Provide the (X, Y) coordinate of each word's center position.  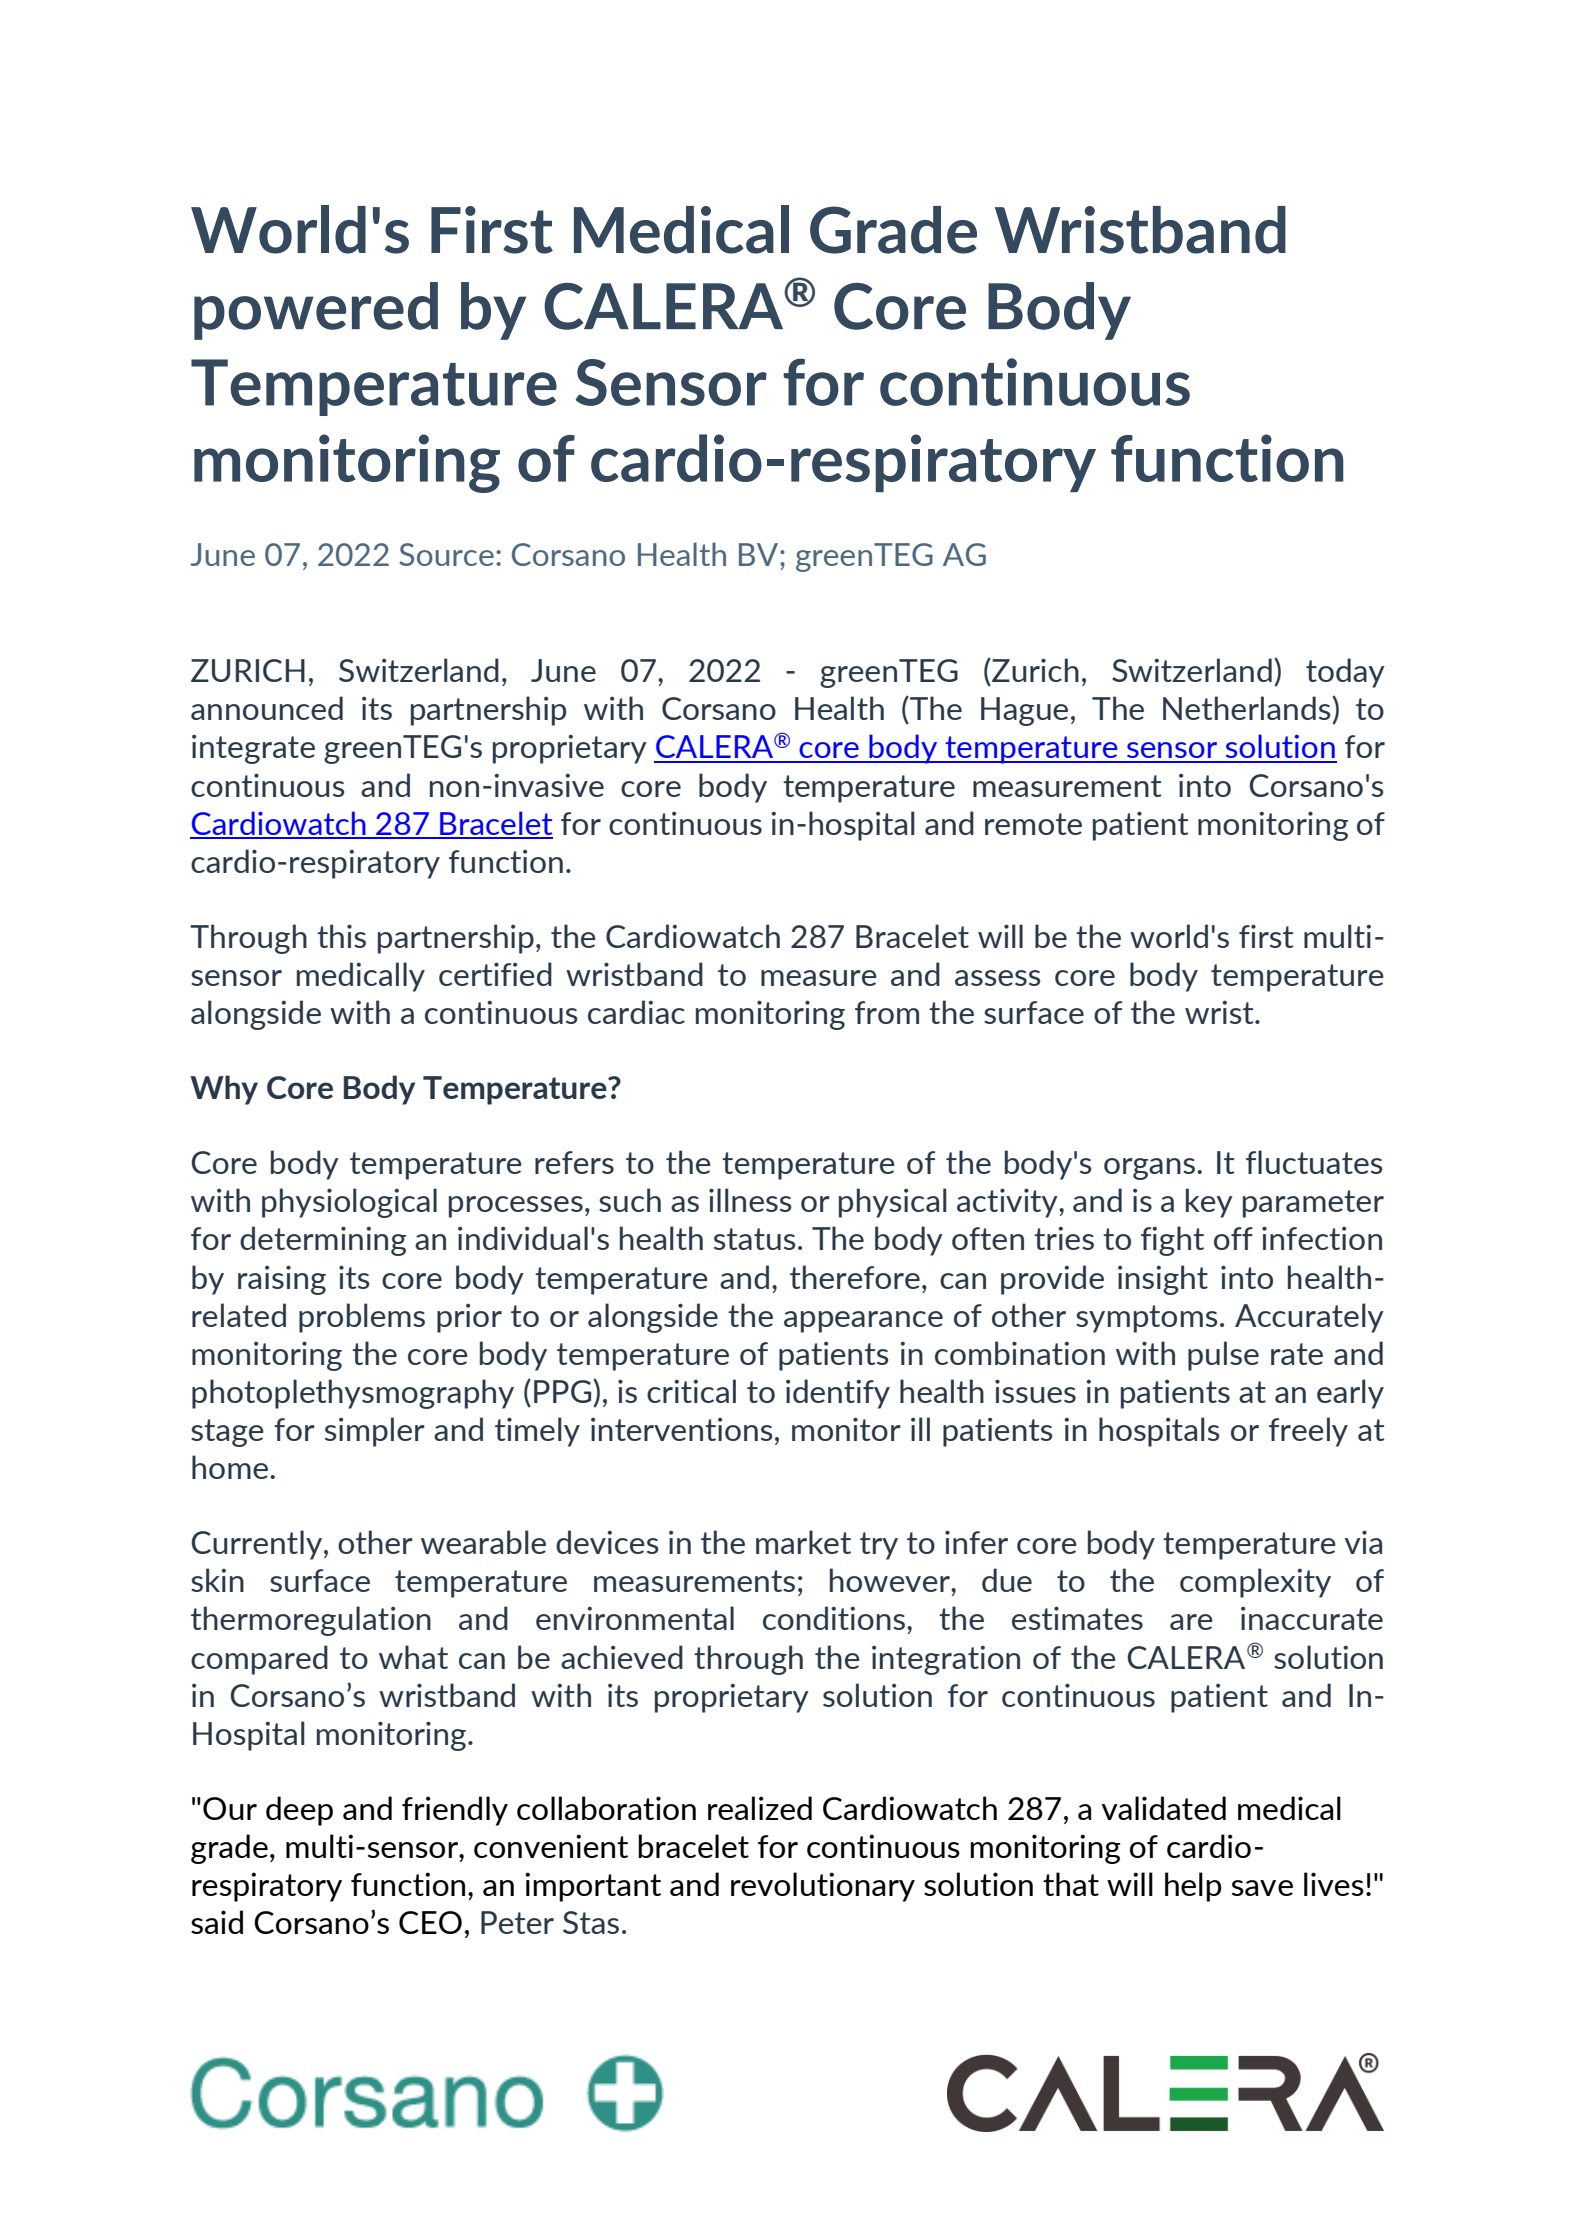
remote (1033, 824)
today (1345, 673)
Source (446, 554)
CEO (430, 1922)
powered (316, 311)
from (887, 1012)
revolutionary (823, 1887)
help (1193, 1887)
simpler (375, 1432)
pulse (1223, 1356)
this (341, 936)
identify (838, 1394)
